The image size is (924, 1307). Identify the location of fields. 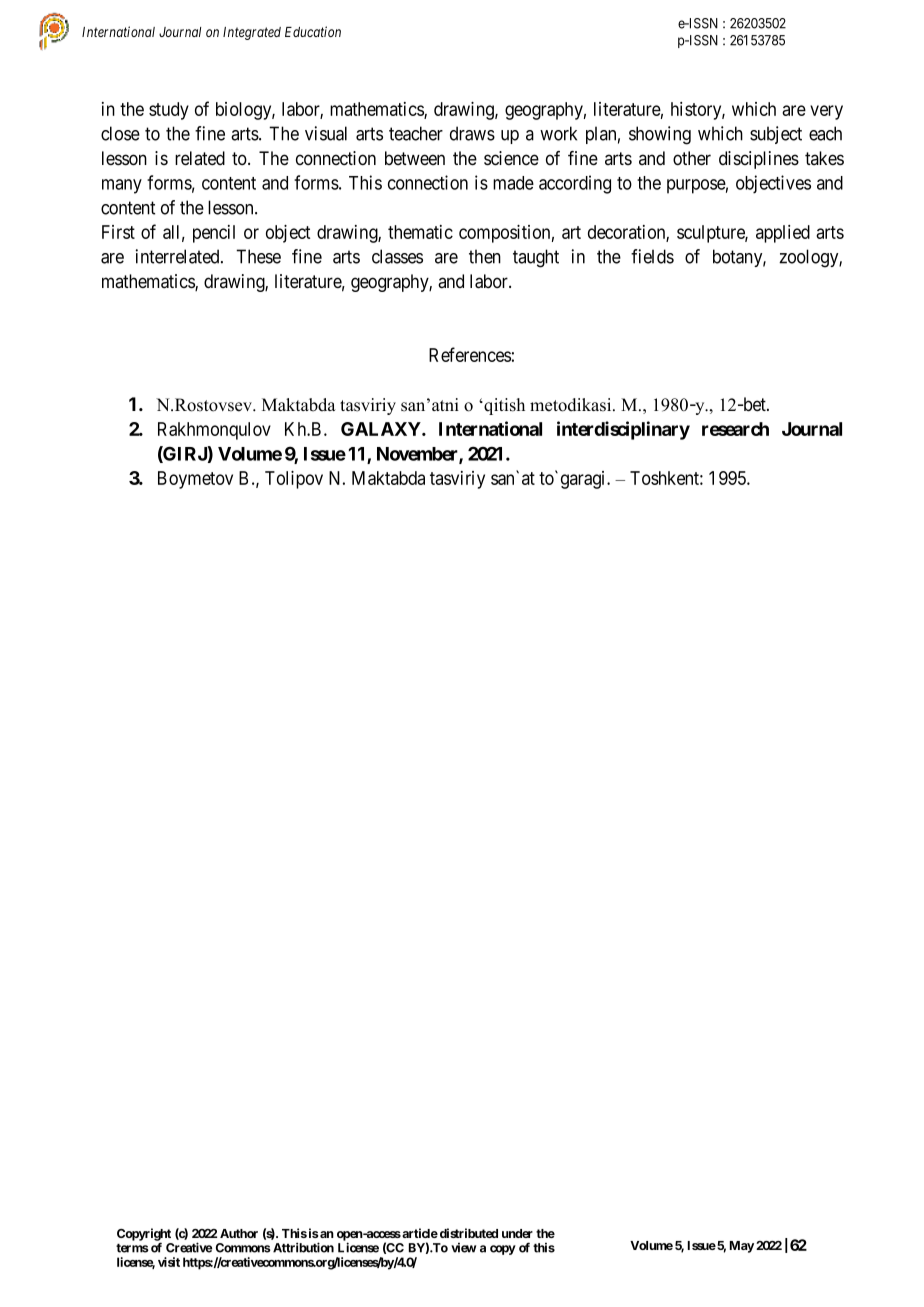
(652, 256).
